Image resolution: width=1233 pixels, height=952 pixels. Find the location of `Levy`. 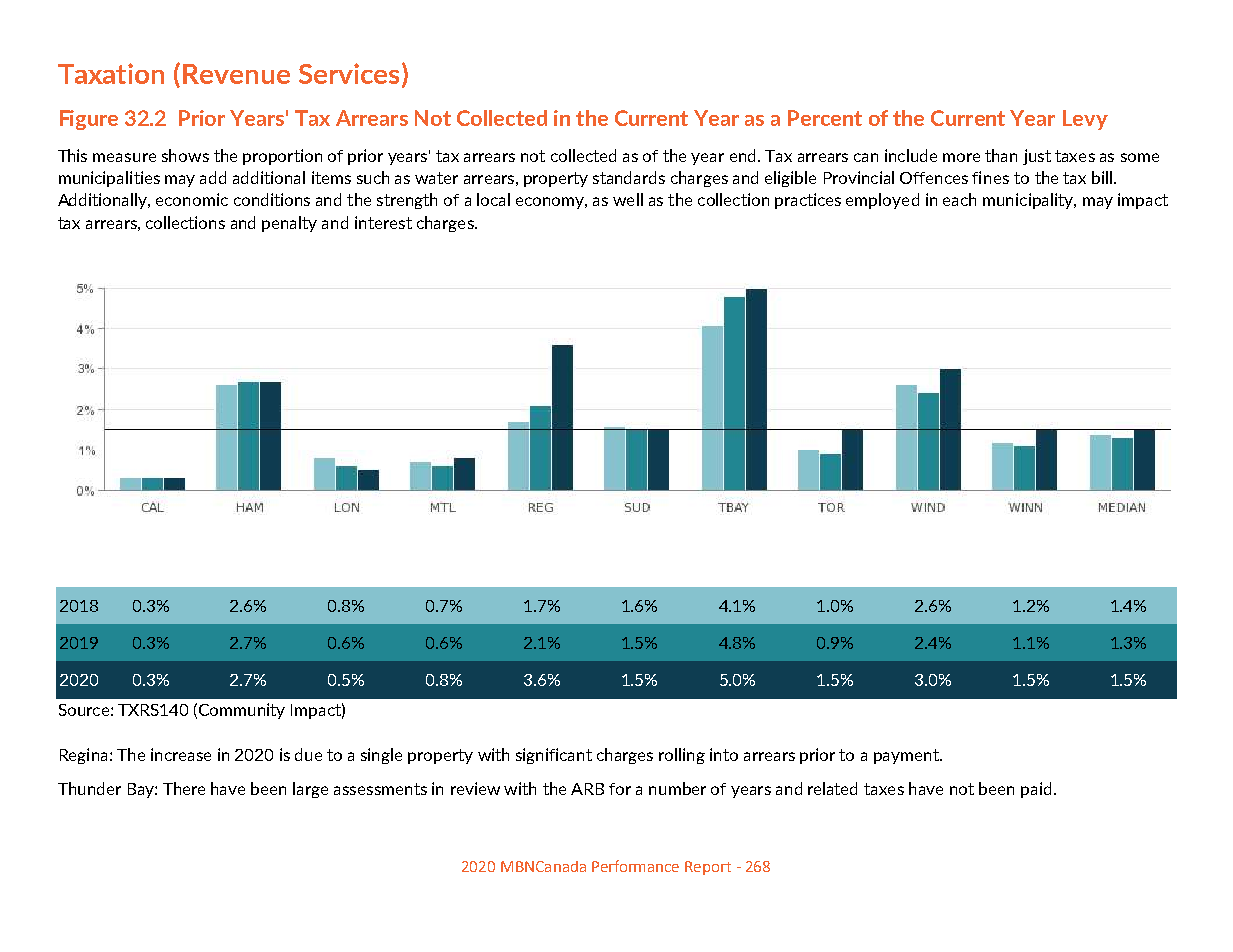

Levy is located at coordinates (1085, 120).
